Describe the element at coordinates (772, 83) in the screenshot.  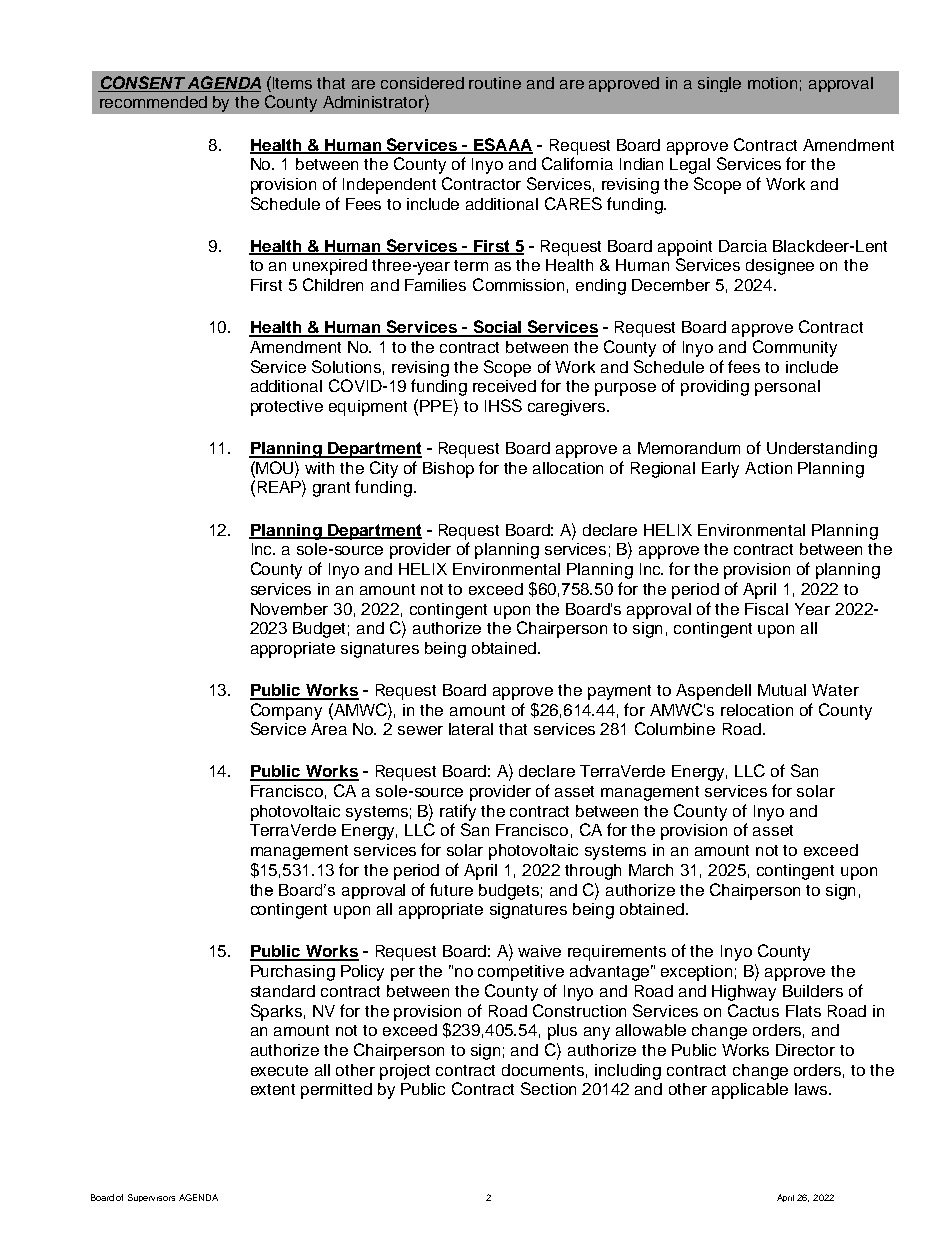
I see `motion` at that location.
